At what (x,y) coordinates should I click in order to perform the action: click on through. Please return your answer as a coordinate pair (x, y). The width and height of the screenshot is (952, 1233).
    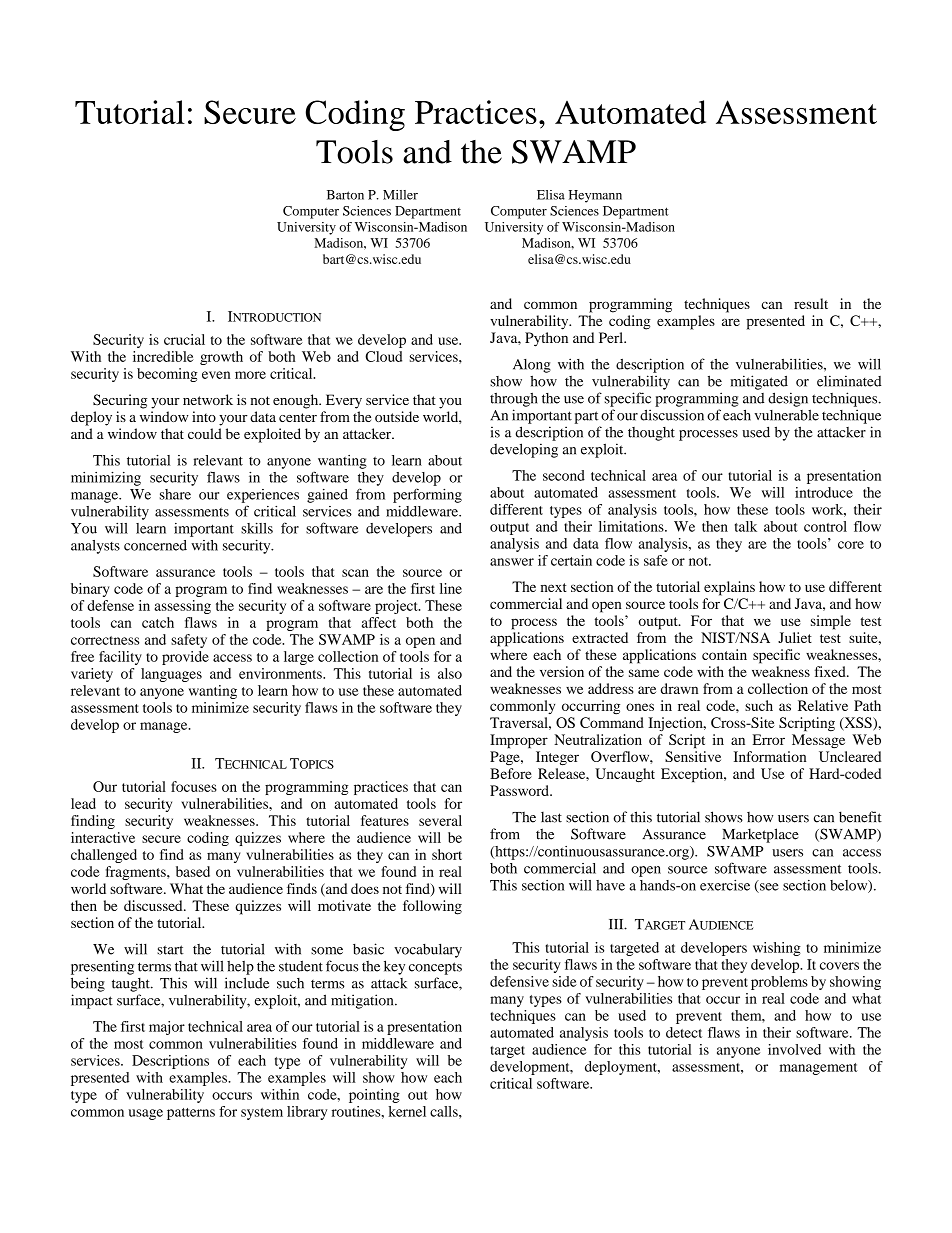
    Looking at the image, I should click on (514, 400).
